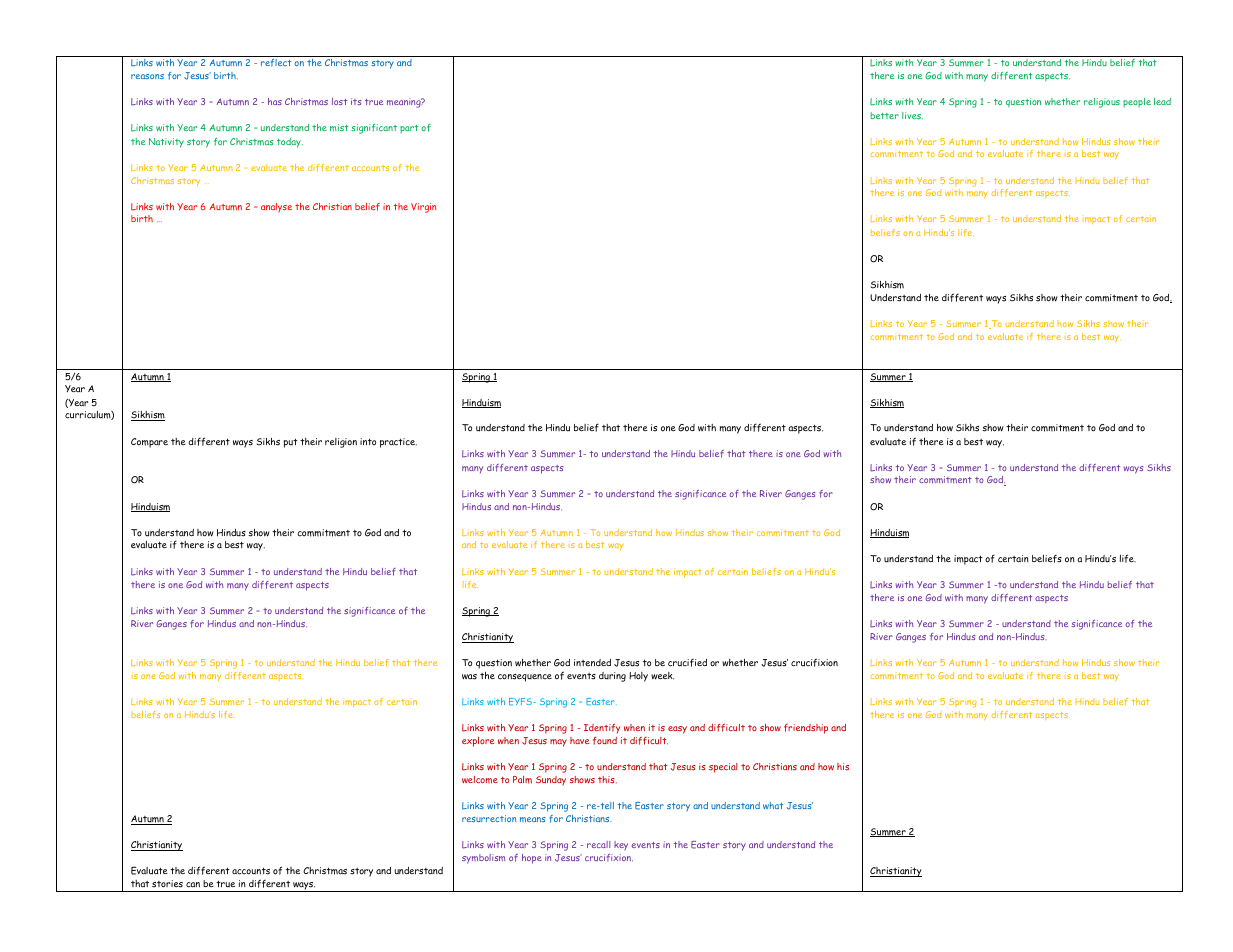 The width and height of the screenshot is (1233, 952). Describe the element at coordinates (621, 845) in the screenshot. I see `key` at that location.
